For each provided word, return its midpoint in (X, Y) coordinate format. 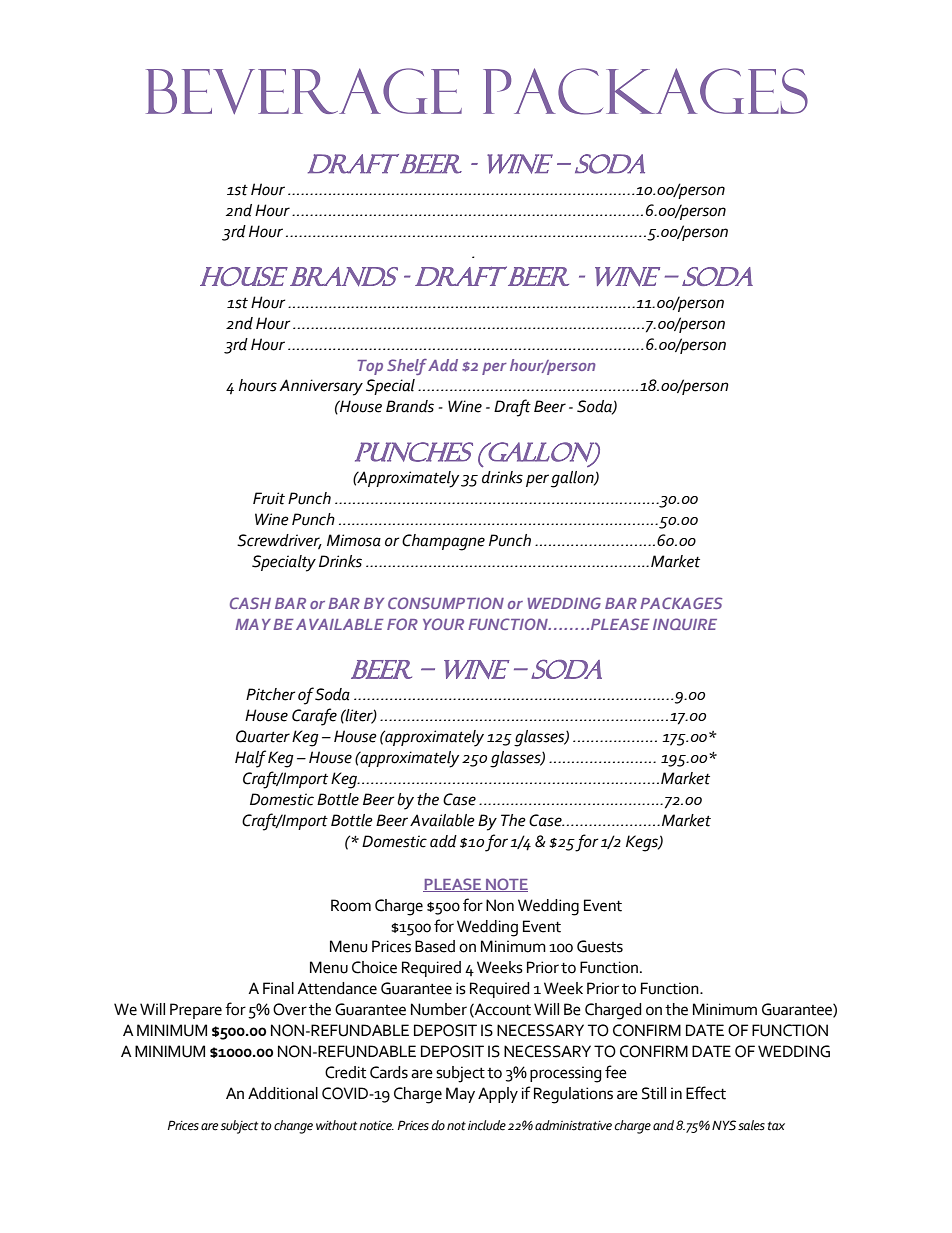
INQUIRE (685, 624)
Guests (600, 946)
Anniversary (321, 387)
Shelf (407, 367)
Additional (283, 1093)
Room (351, 905)
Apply (498, 1095)
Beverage (304, 91)
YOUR (443, 624)
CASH (250, 603)
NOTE (506, 885)
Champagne (443, 542)
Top (370, 367)
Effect (706, 1093)
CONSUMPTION (446, 603)
